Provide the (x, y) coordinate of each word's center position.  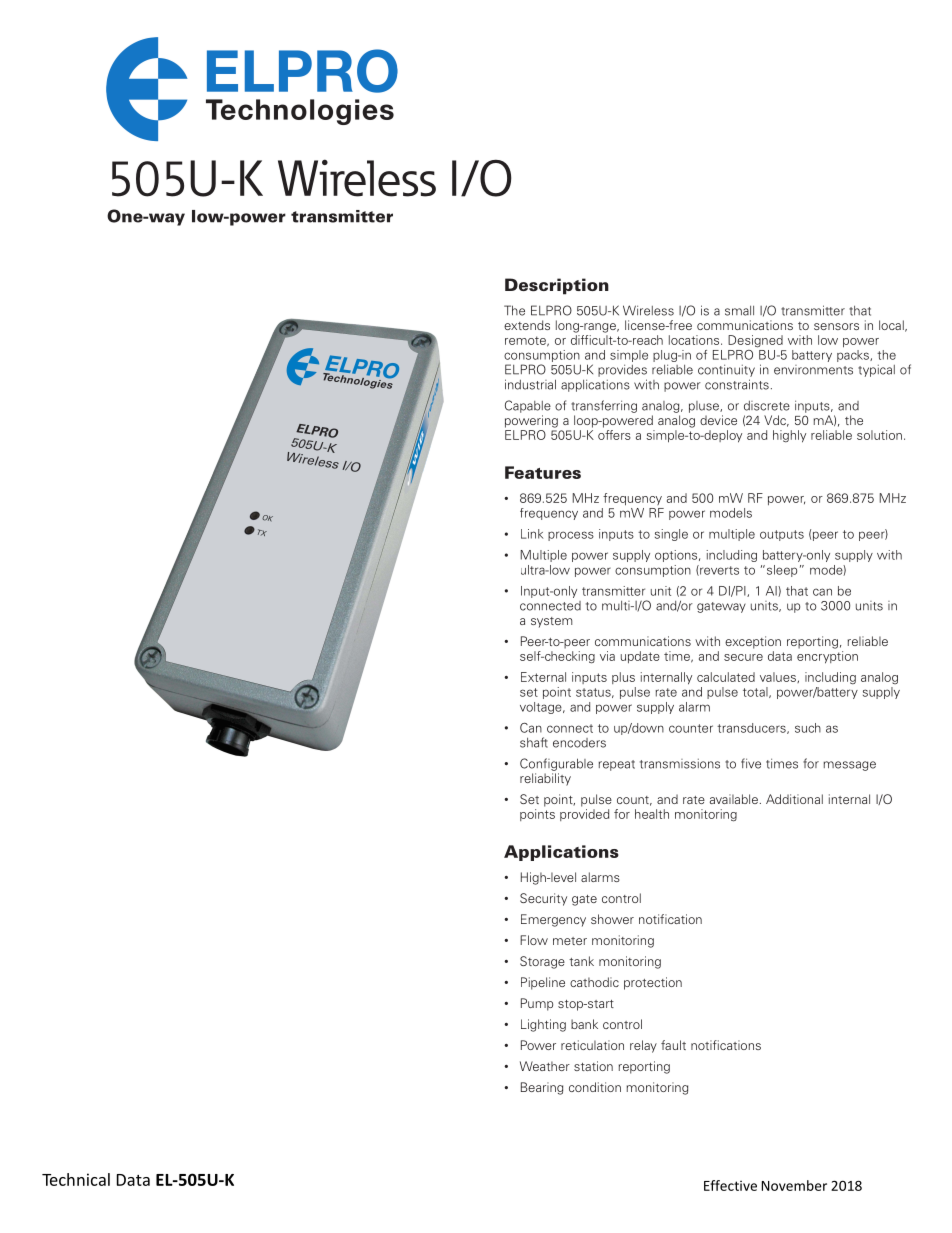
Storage (542, 962)
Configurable (556, 764)
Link (532, 534)
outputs (782, 535)
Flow (534, 940)
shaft (534, 742)
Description (557, 286)
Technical (76, 1179)
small (739, 311)
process (571, 536)
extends (527, 325)
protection (653, 983)
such (808, 728)
